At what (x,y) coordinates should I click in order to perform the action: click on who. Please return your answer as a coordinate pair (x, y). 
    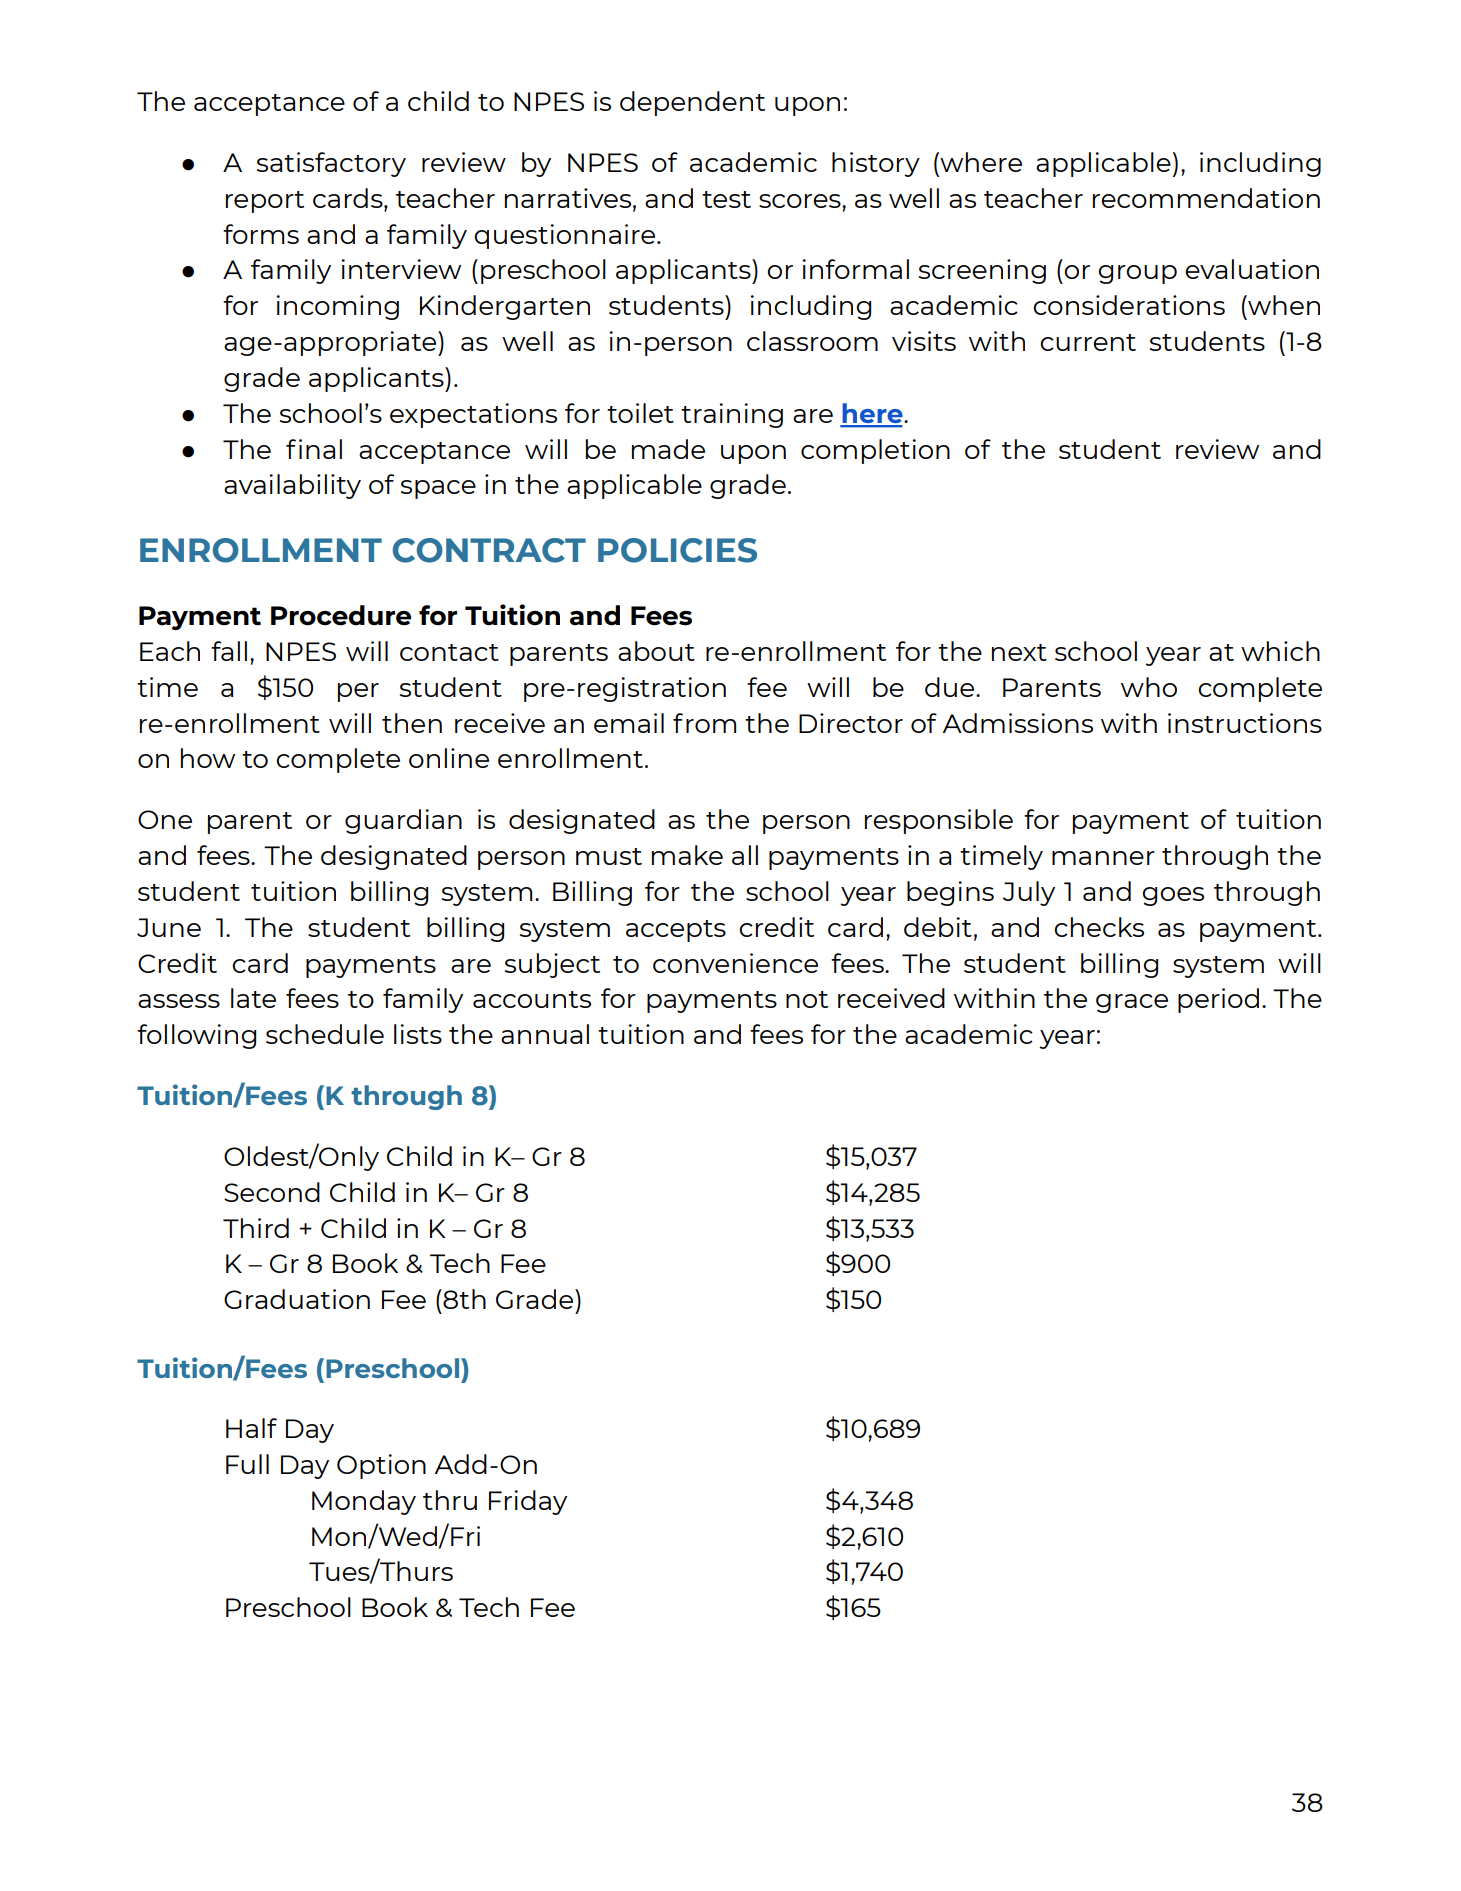
    Looking at the image, I should click on (1149, 687).
